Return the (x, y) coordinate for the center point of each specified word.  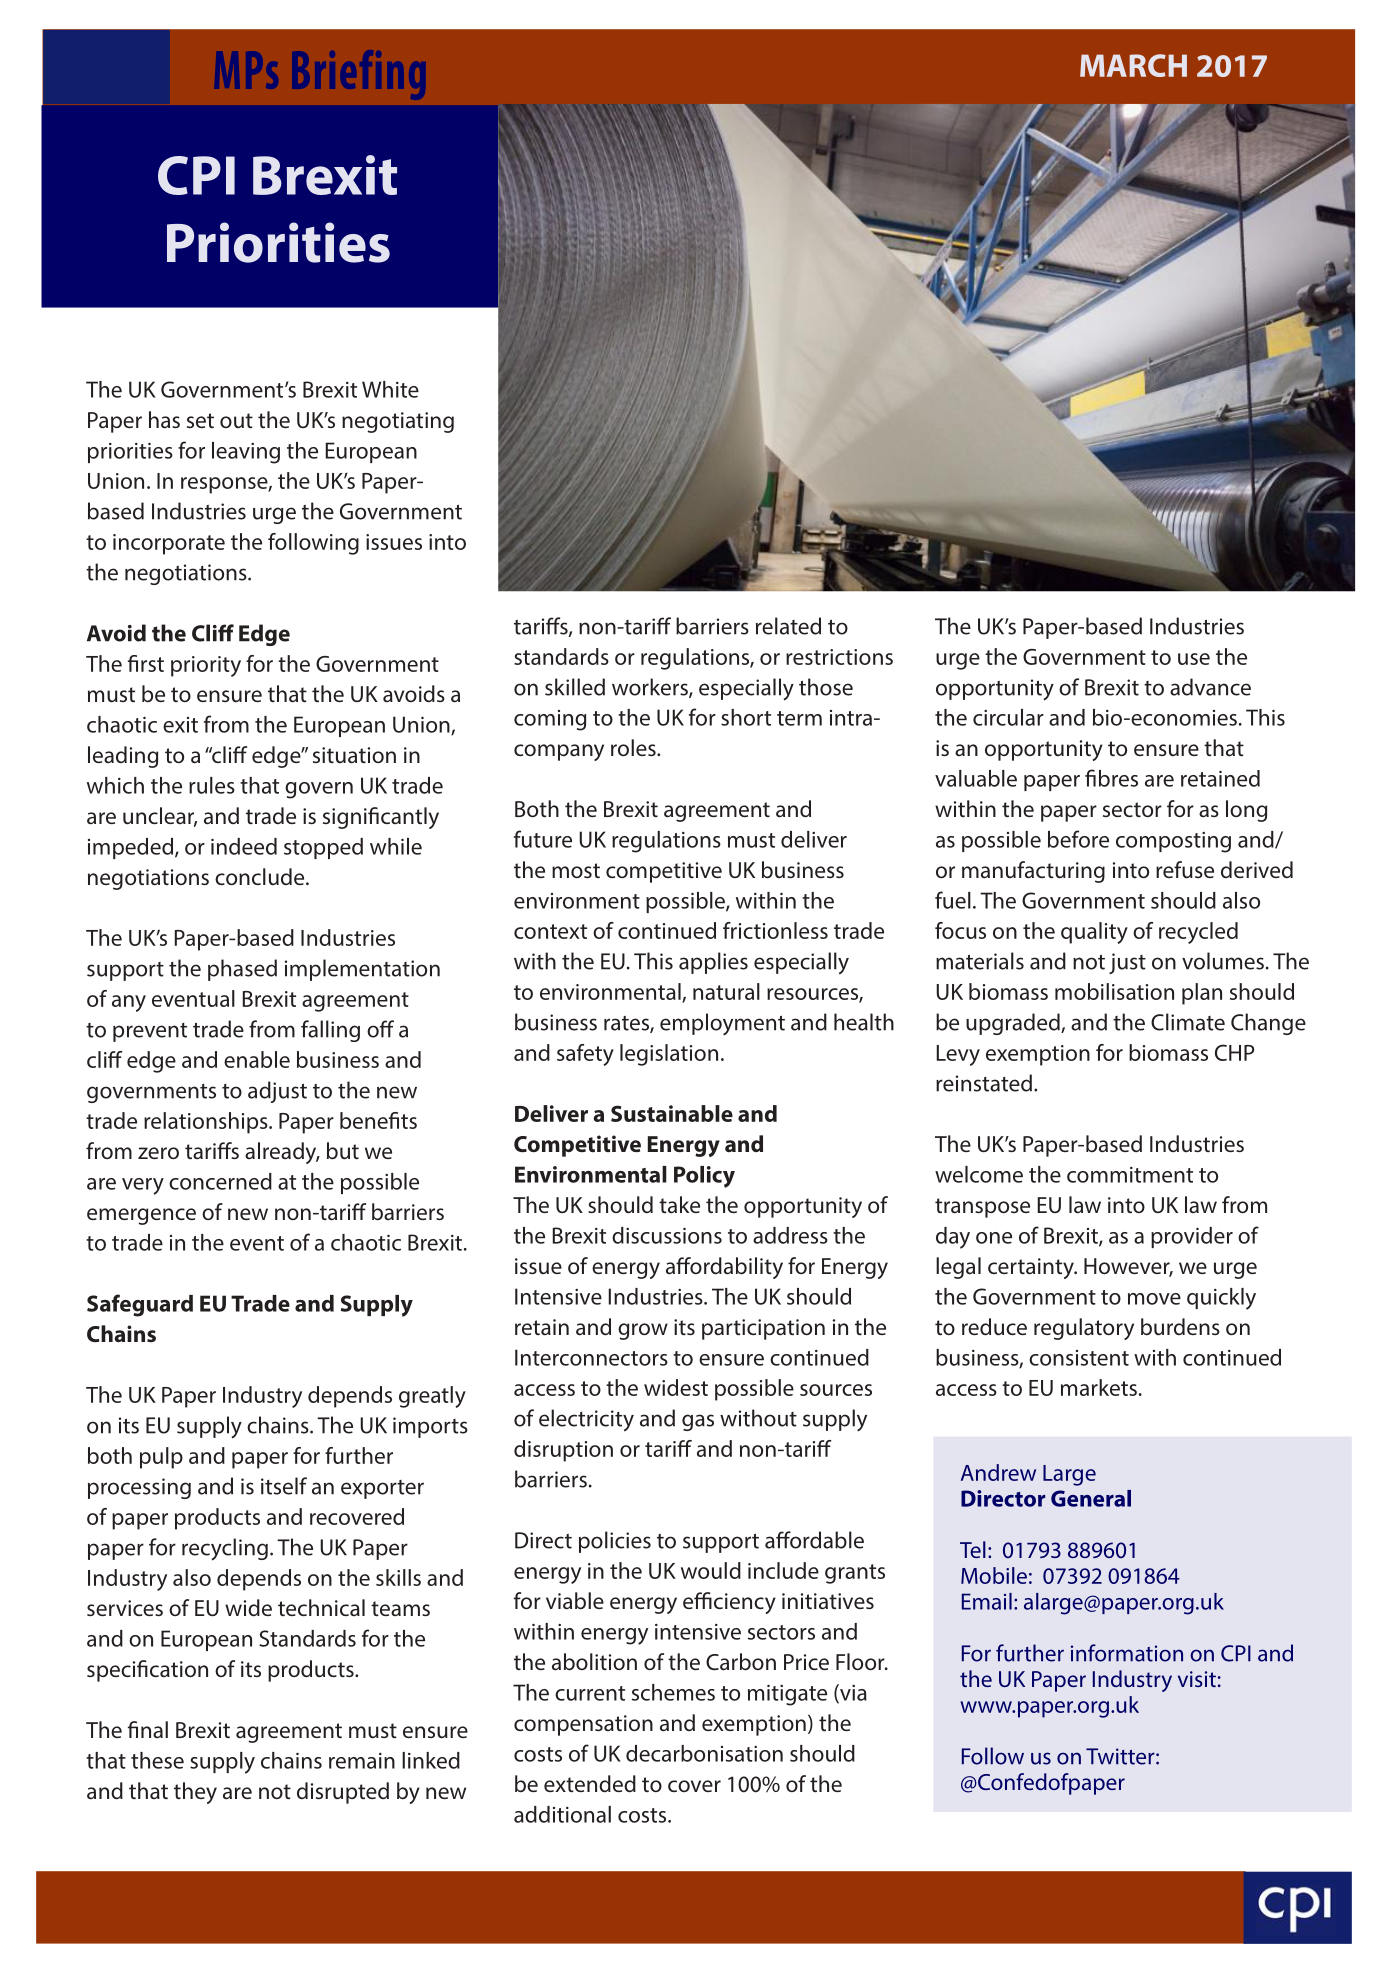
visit (1197, 1679)
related (788, 626)
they (195, 1793)
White (390, 389)
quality (1094, 933)
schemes (673, 1692)
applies (713, 963)
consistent (1079, 1358)
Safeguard (140, 1305)
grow (643, 1331)
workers (651, 688)
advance (1210, 687)
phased (242, 970)
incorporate (169, 544)
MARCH (1133, 65)
